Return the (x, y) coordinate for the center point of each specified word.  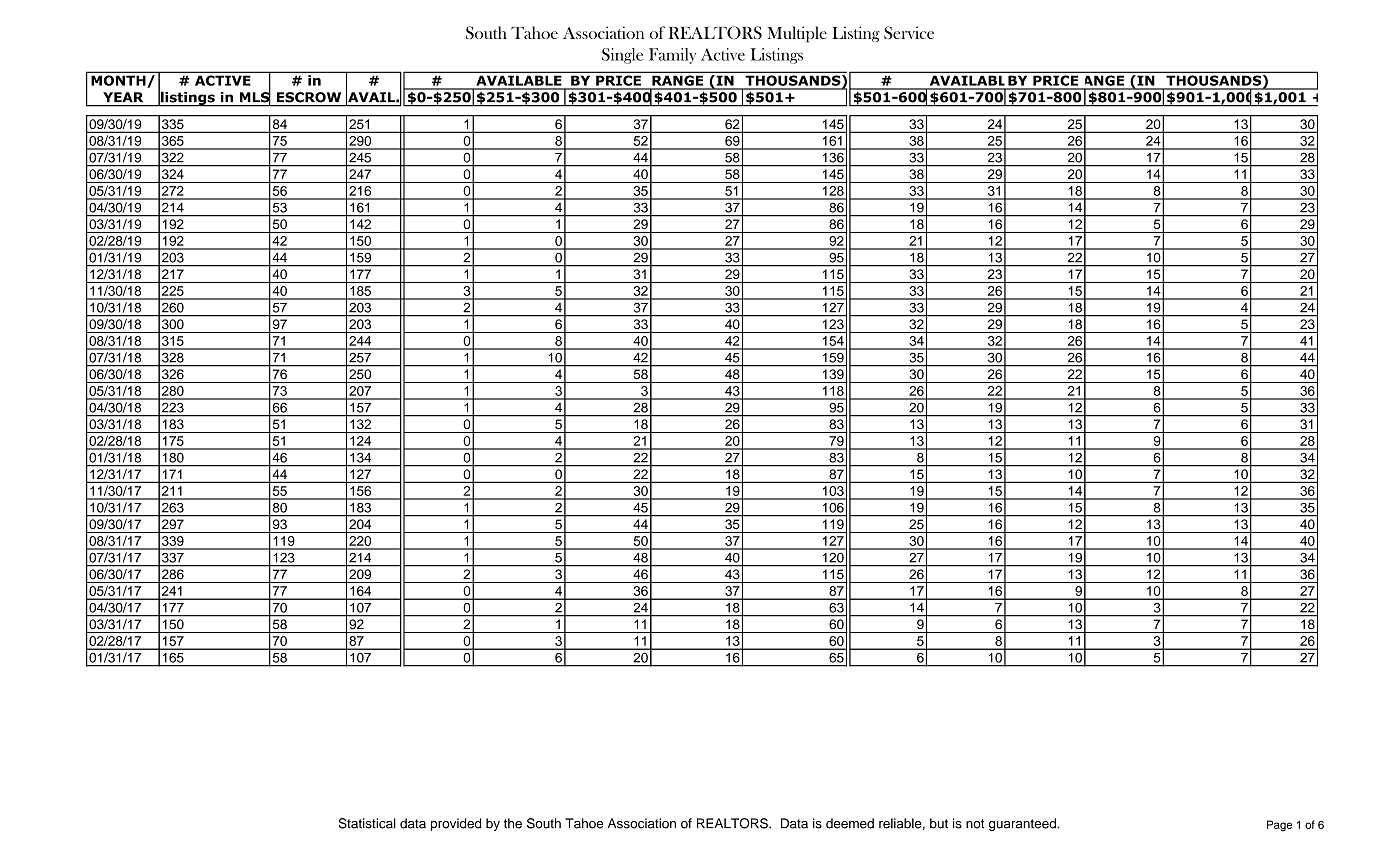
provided (456, 824)
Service (909, 32)
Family (672, 56)
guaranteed (1023, 824)
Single (622, 56)
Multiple (797, 34)
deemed (850, 823)
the (513, 823)
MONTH (118, 80)
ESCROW (309, 97)
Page (1279, 826)
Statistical (367, 823)
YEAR (123, 97)
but (939, 823)
